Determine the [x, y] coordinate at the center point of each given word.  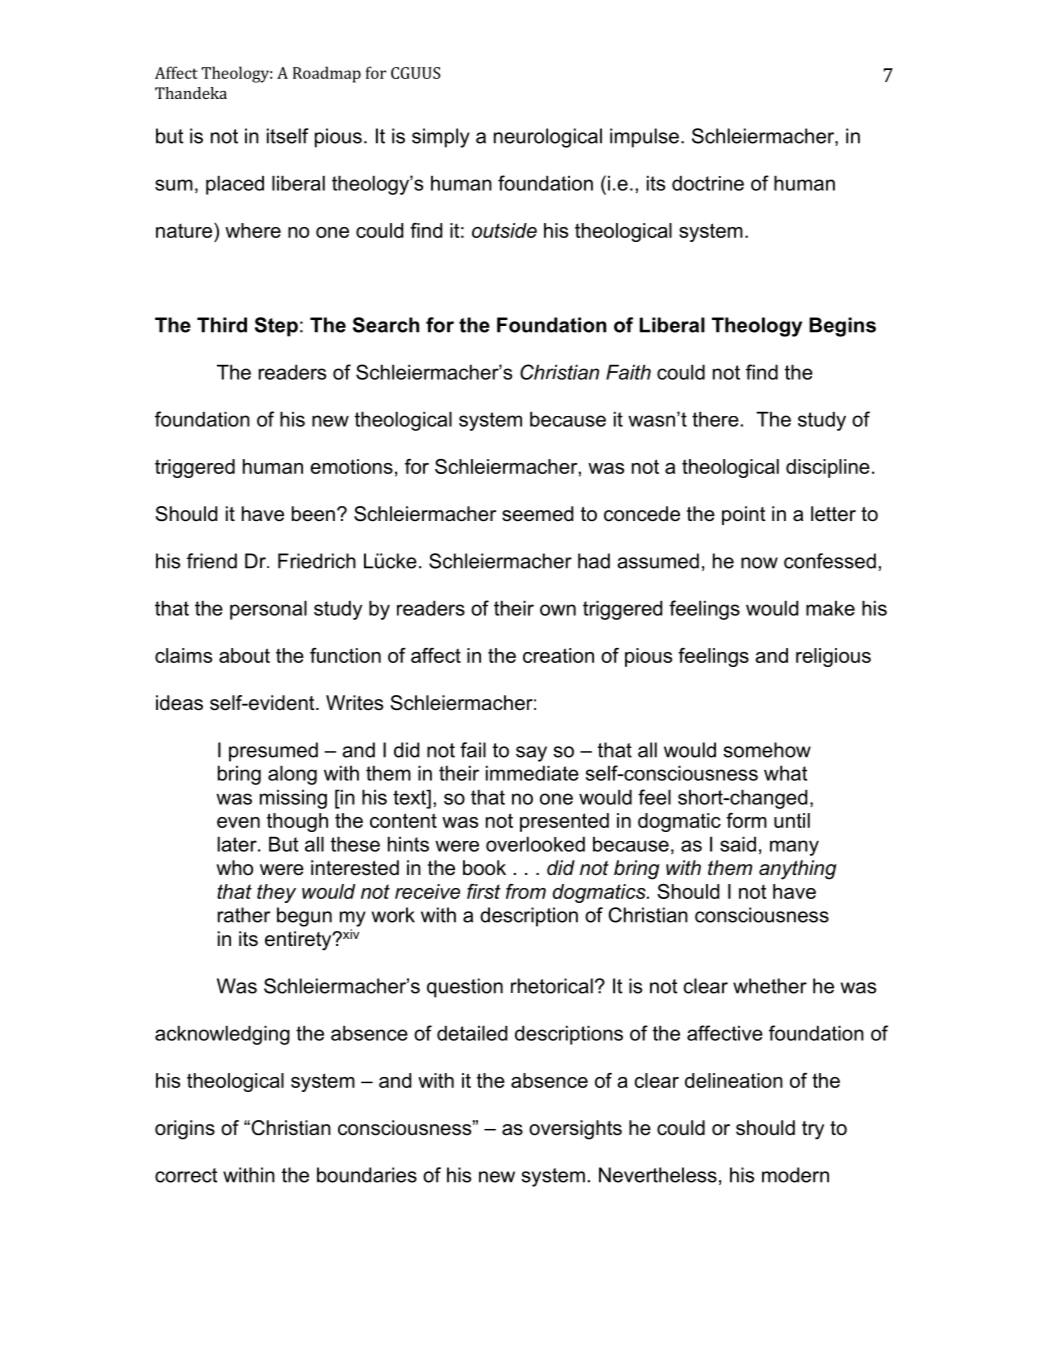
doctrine [708, 183]
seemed [537, 514]
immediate [532, 773]
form [746, 820]
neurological [548, 138]
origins [185, 1130]
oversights [575, 1130]
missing [293, 799]
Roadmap [327, 74]
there [715, 419]
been [313, 514]
